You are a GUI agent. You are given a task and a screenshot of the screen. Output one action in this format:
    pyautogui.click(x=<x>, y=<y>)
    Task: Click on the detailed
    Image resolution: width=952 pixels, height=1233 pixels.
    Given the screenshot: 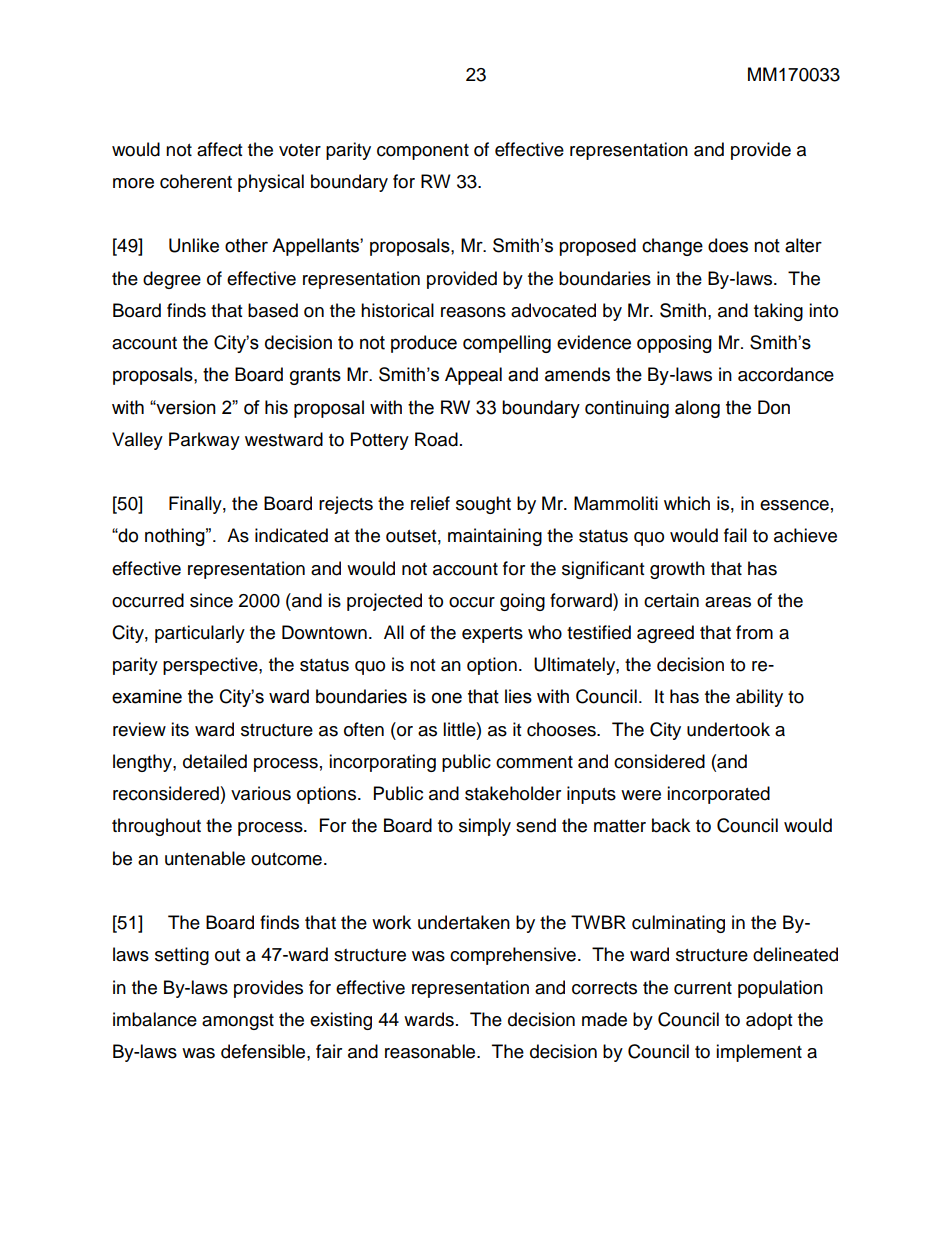 What is the action you would take?
    pyautogui.click(x=215, y=761)
